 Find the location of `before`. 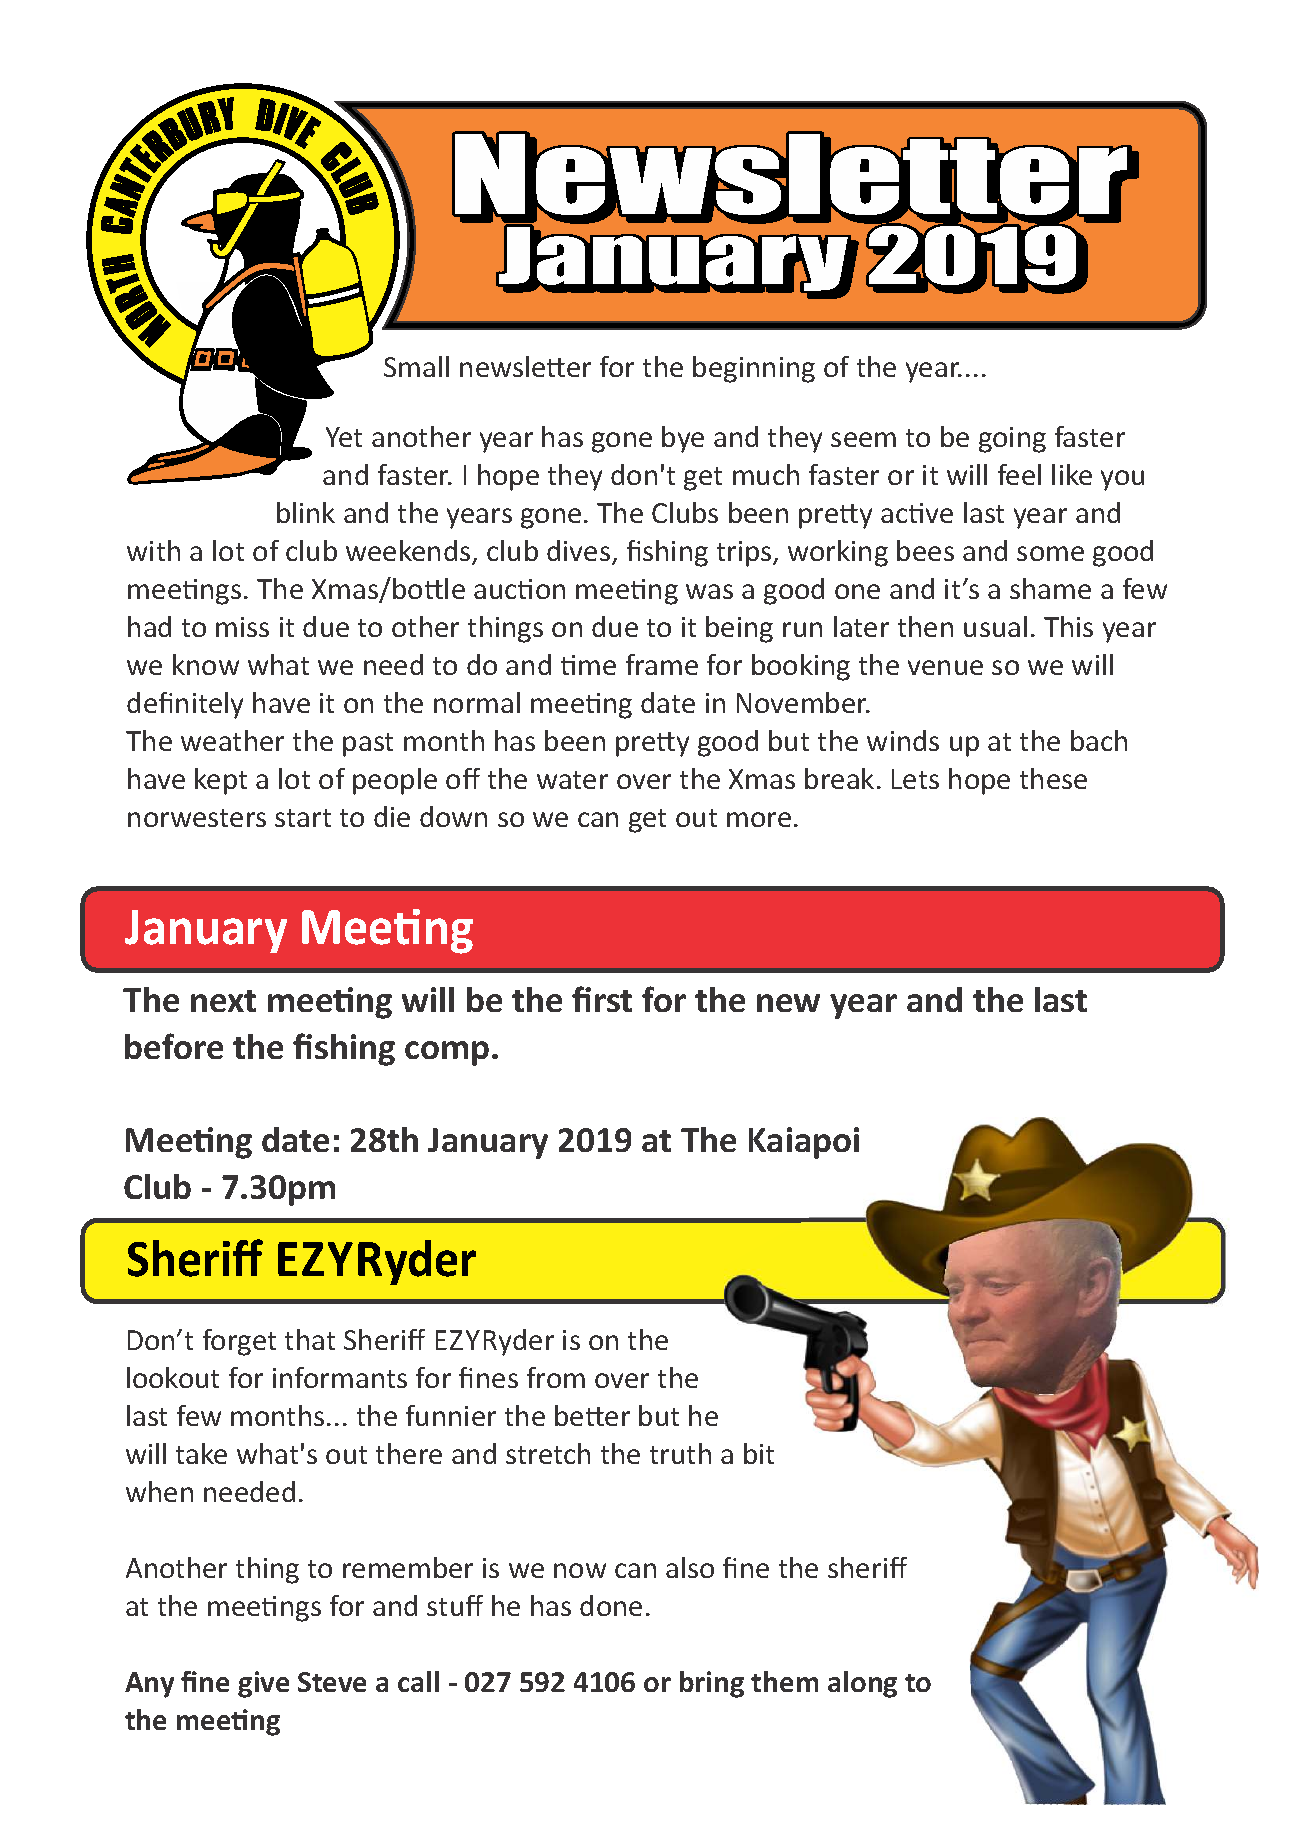

before is located at coordinates (174, 1046).
